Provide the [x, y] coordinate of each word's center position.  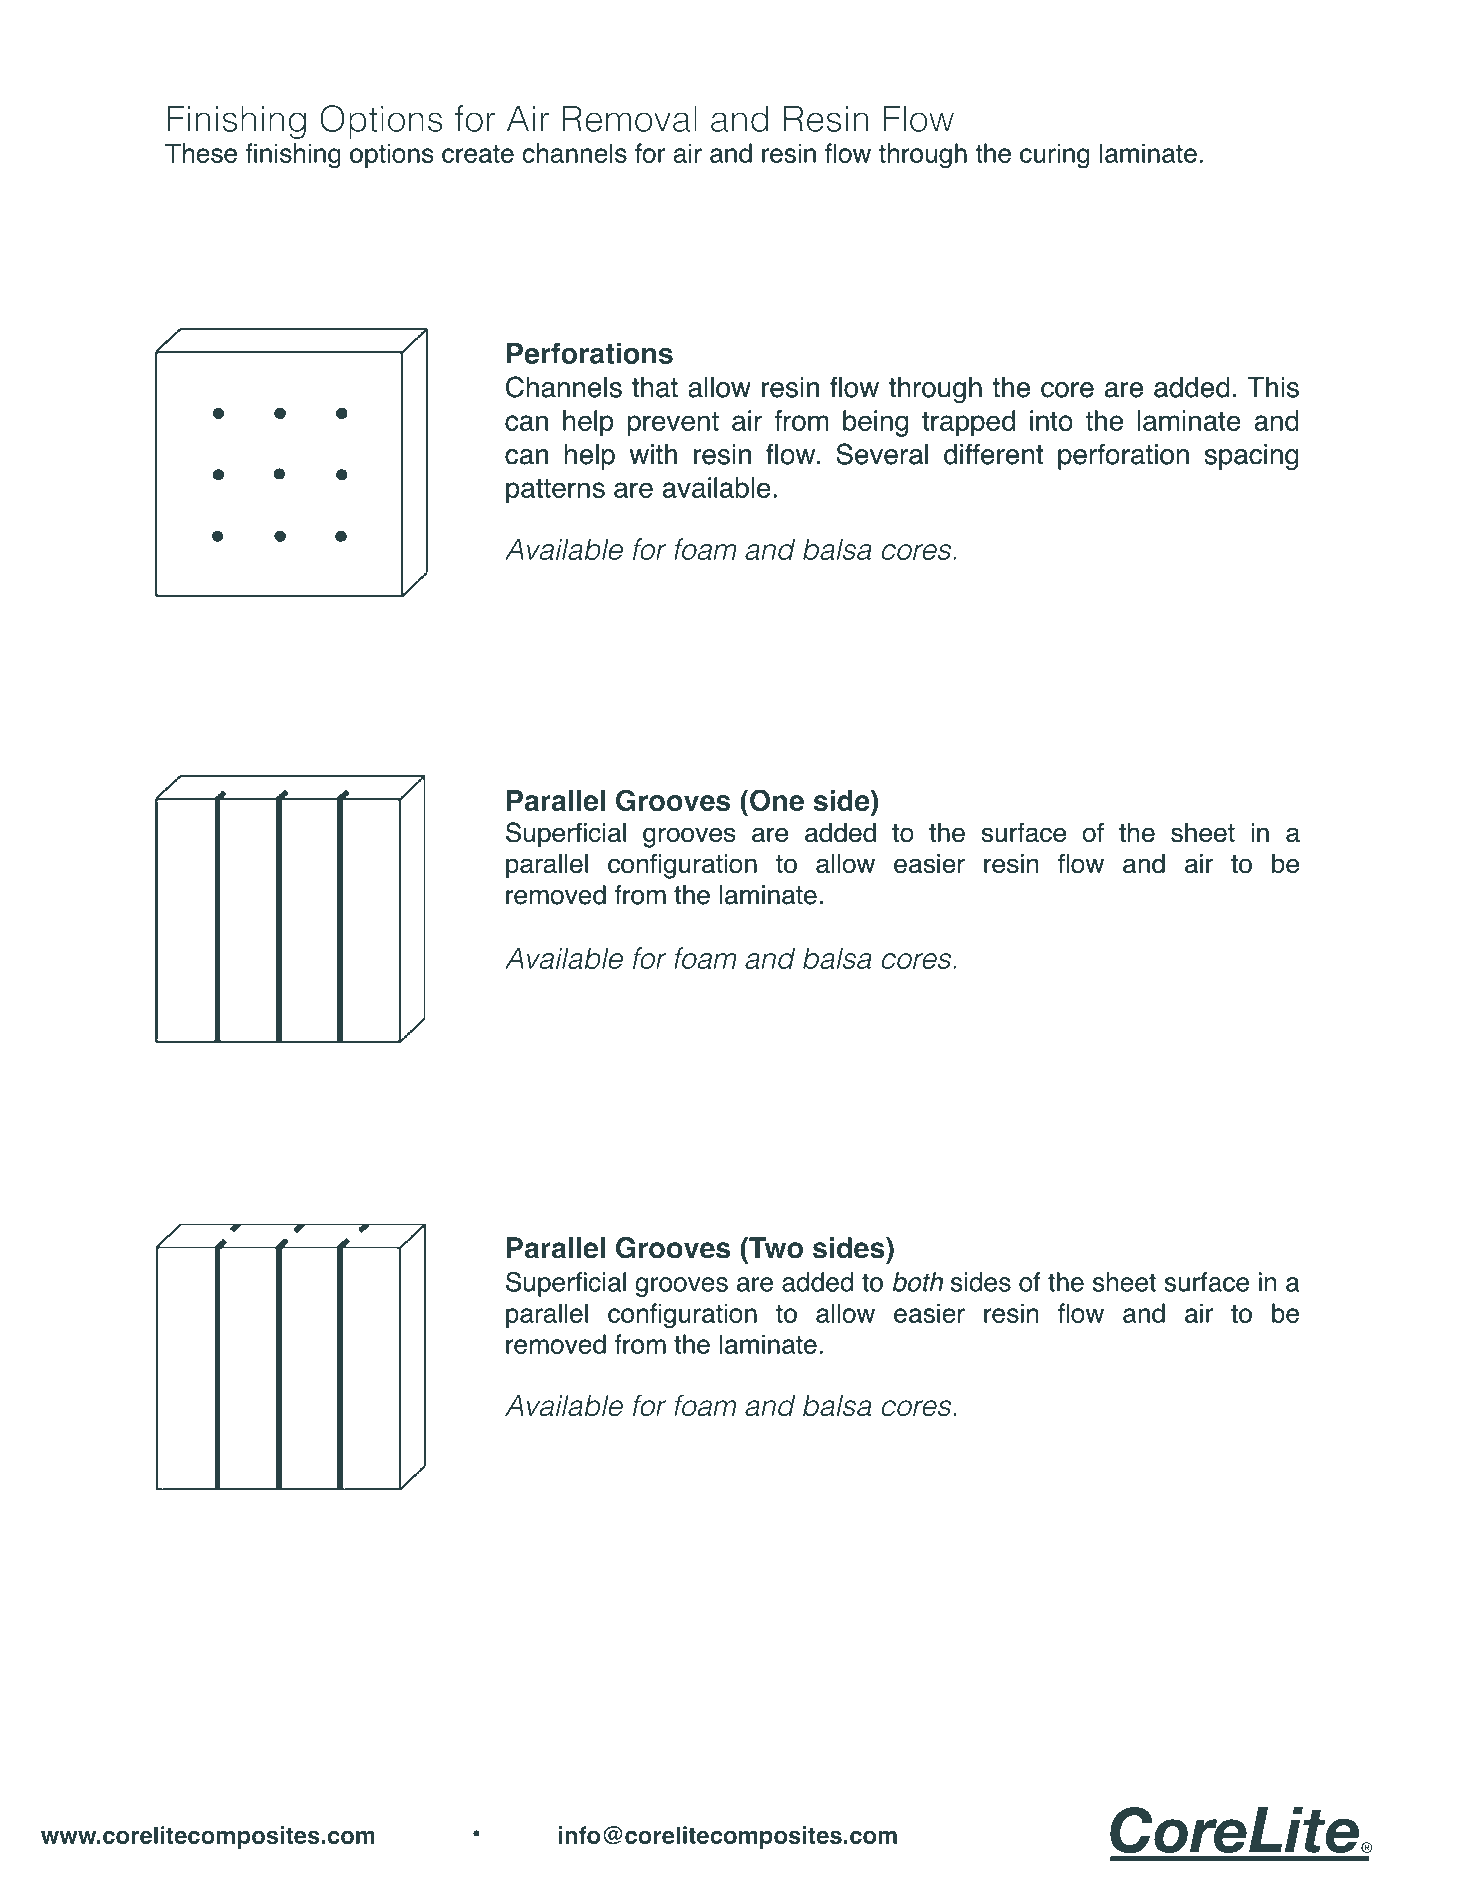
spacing [1251, 457]
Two [775, 1248]
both [918, 1282]
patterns [555, 491]
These [201, 153]
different [993, 454]
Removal [629, 118]
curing [1054, 156]
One [777, 800]
